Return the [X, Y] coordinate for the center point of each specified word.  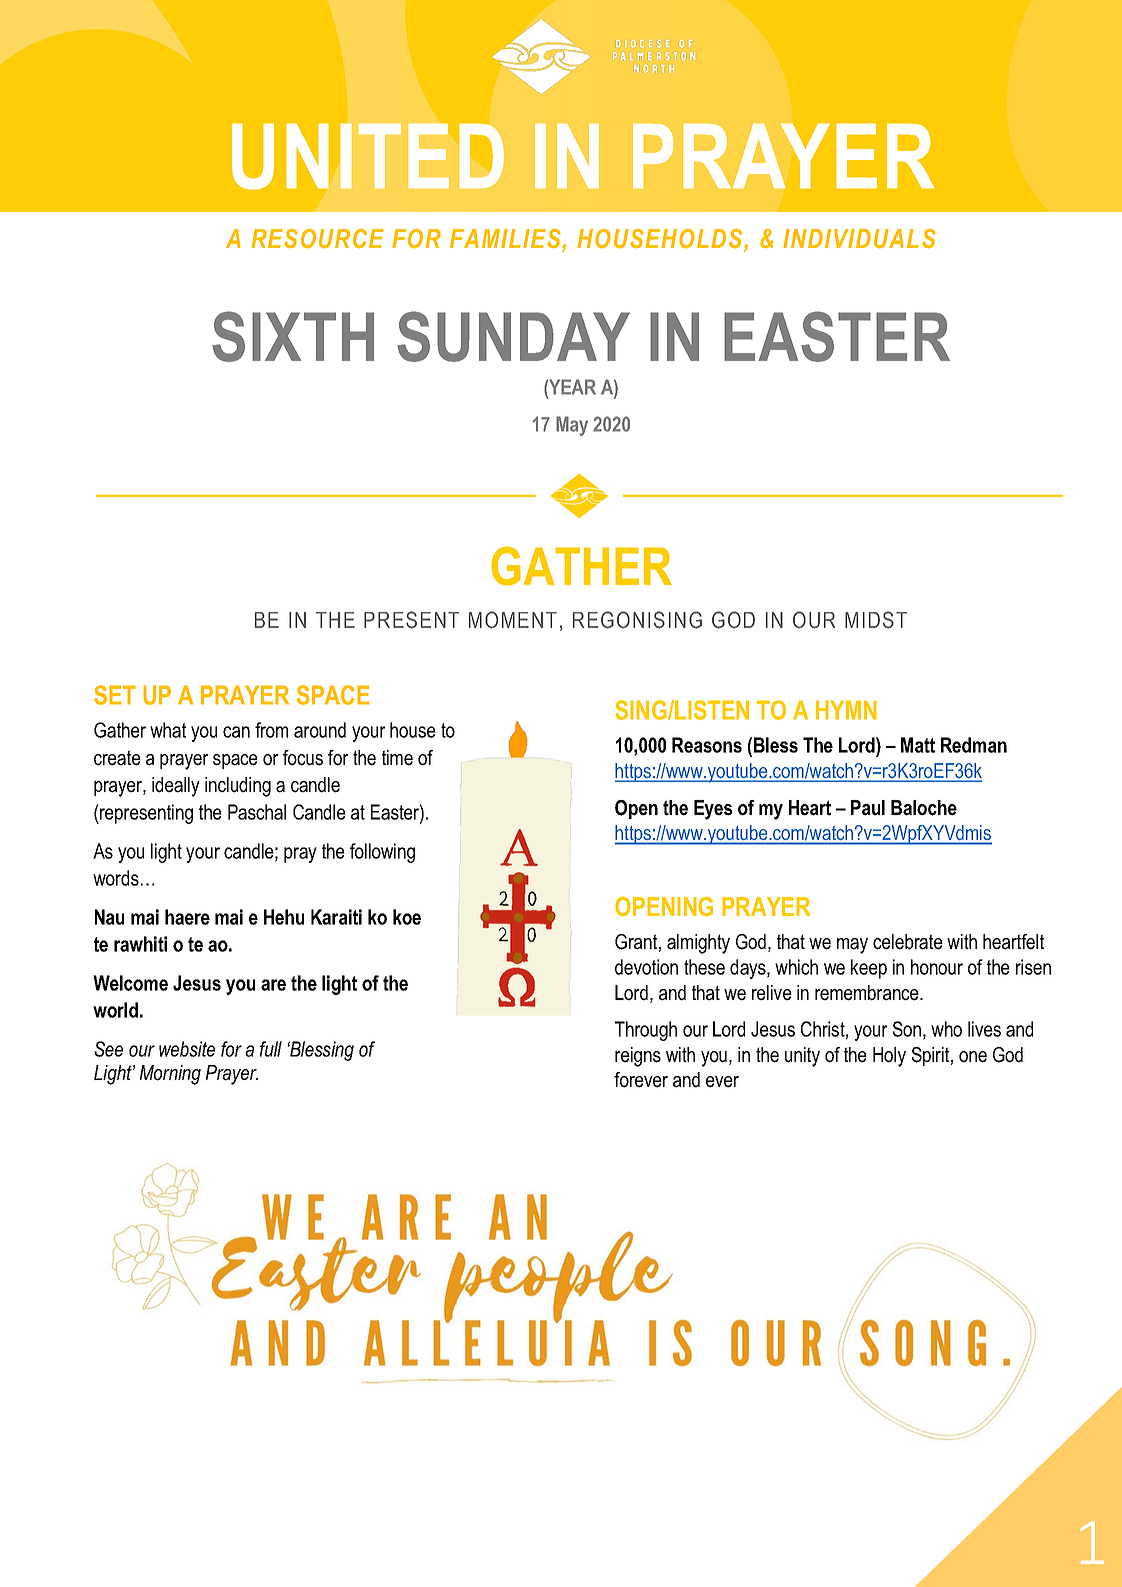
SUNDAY [513, 336]
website [187, 1049]
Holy [889, 1057]
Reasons [707, 745]
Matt [918, 745]
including [238, 787]
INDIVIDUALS [859, 239]
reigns [638, 1057]
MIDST [876, 620]
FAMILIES [506, 240]
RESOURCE [317, 239]
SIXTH [293, 336]
